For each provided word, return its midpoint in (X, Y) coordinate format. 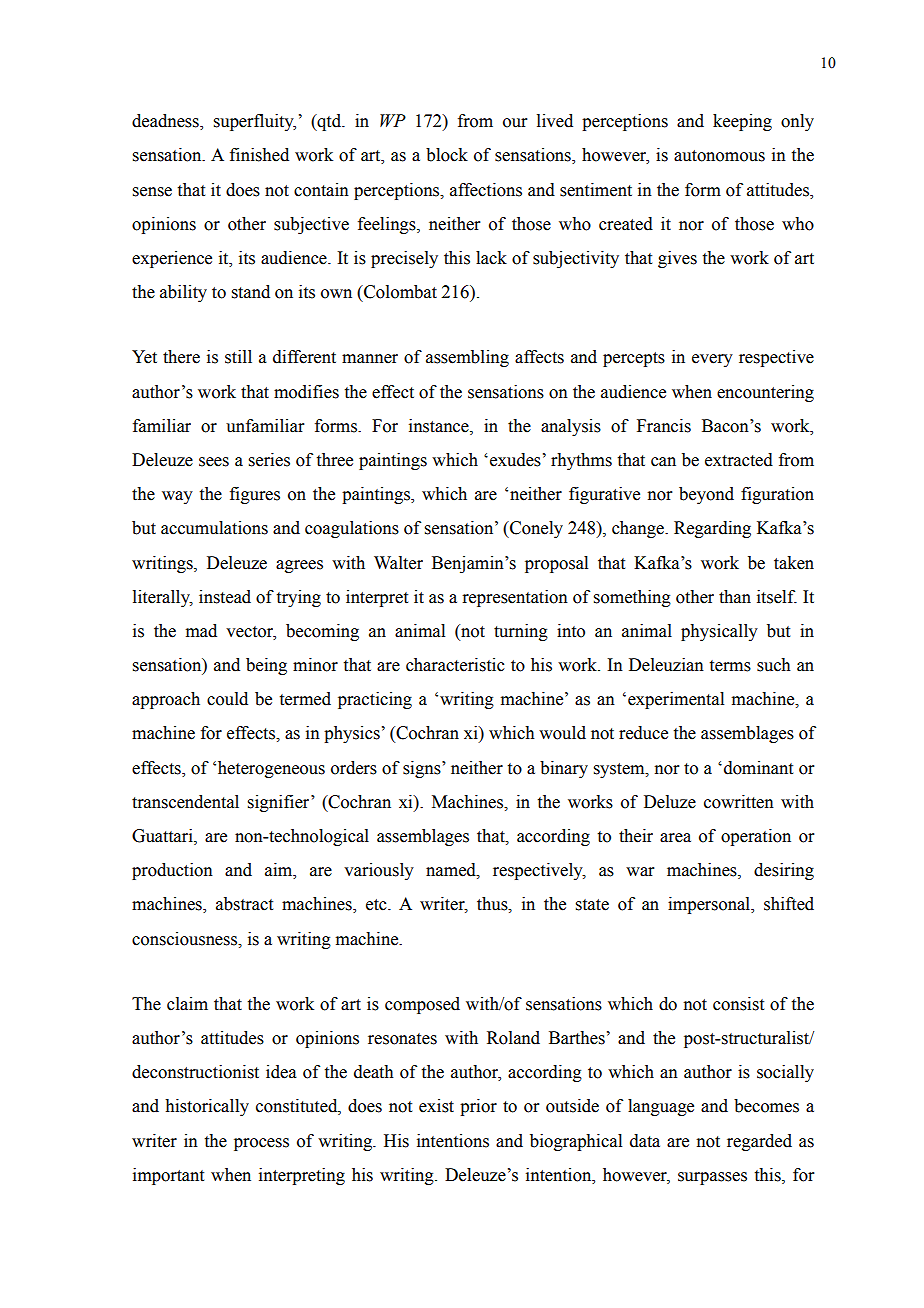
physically (719, 632)
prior (478, 1107)
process (261, 1144)
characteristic (455, 665)
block (447, 155)
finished (259, 155)
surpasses (712, 1178)
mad (201, 631)
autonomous (719, 156)
